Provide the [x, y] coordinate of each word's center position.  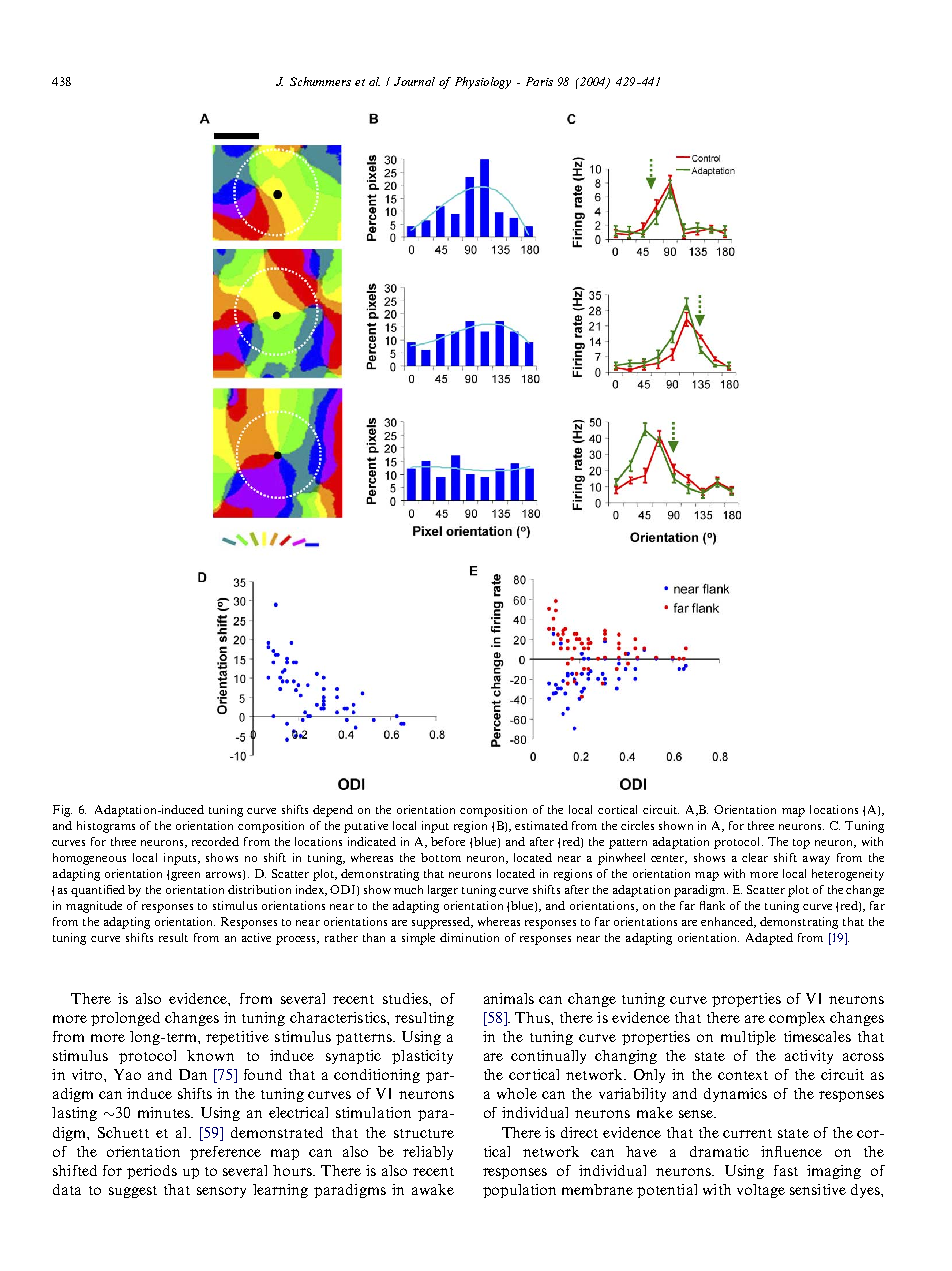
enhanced [728, 922]
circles [637, 825]
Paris [539, 81]
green [185, 876]
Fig [62, 811]
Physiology [483, 83]
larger [443, 891]
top [801, 844]
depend [333, 811]
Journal [414, 81]
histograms [106, 827]
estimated [541, 825]
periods [152, 1172]
